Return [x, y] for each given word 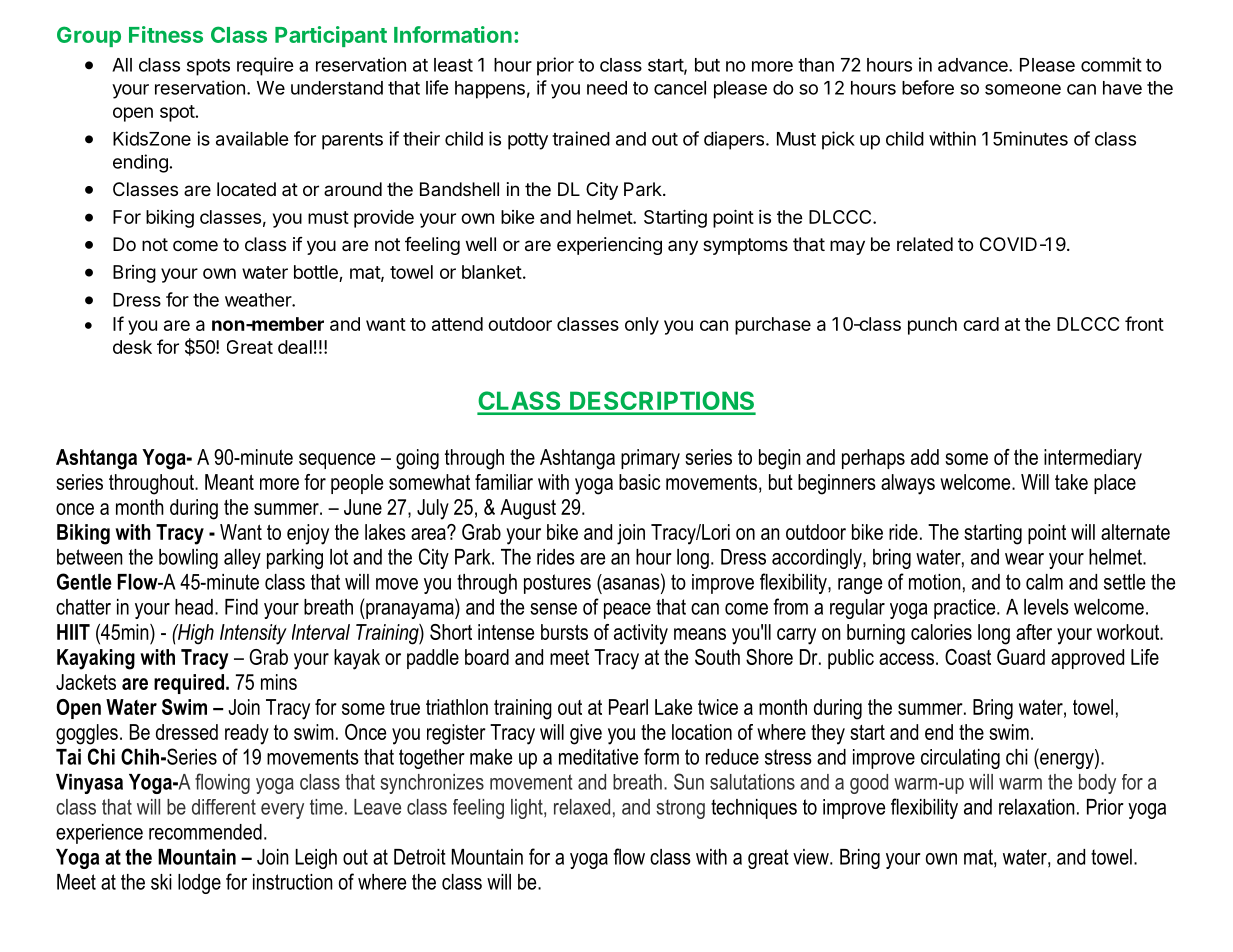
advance [974, 65]
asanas [632, 585]
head [194, 607]
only [642, 326]
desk [132, 347]
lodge [199, 884]
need [607, 88]
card [981, 324]
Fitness [166, 34]
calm [1044, 582]
